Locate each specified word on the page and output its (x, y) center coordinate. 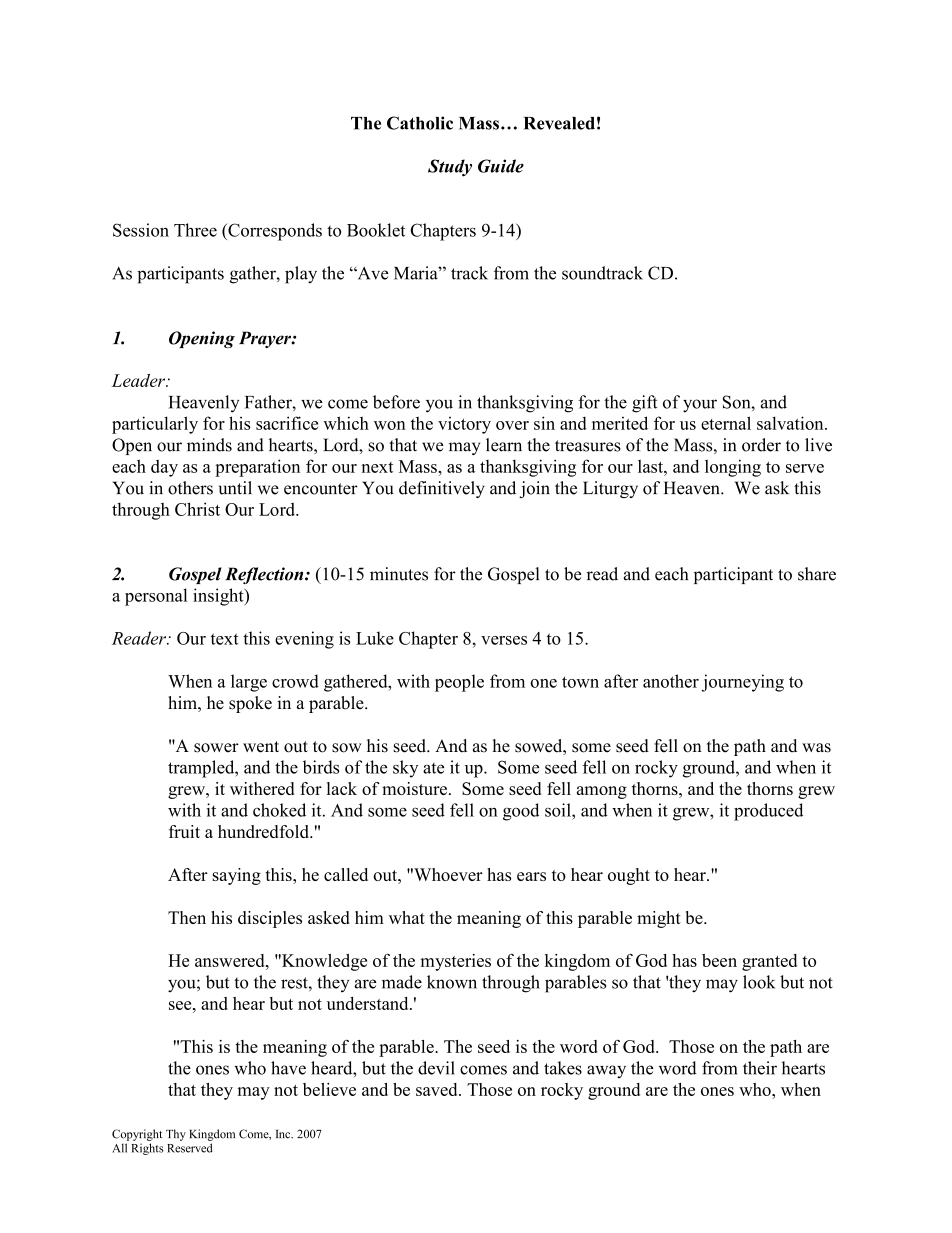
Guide (501, 166)
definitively (442, 489)
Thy (176, 1135)
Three (195, 230)
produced (768, 812)
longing (733, 468)
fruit (184, 831)
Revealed (559, 123)
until (235, 488)
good (521, 812)
